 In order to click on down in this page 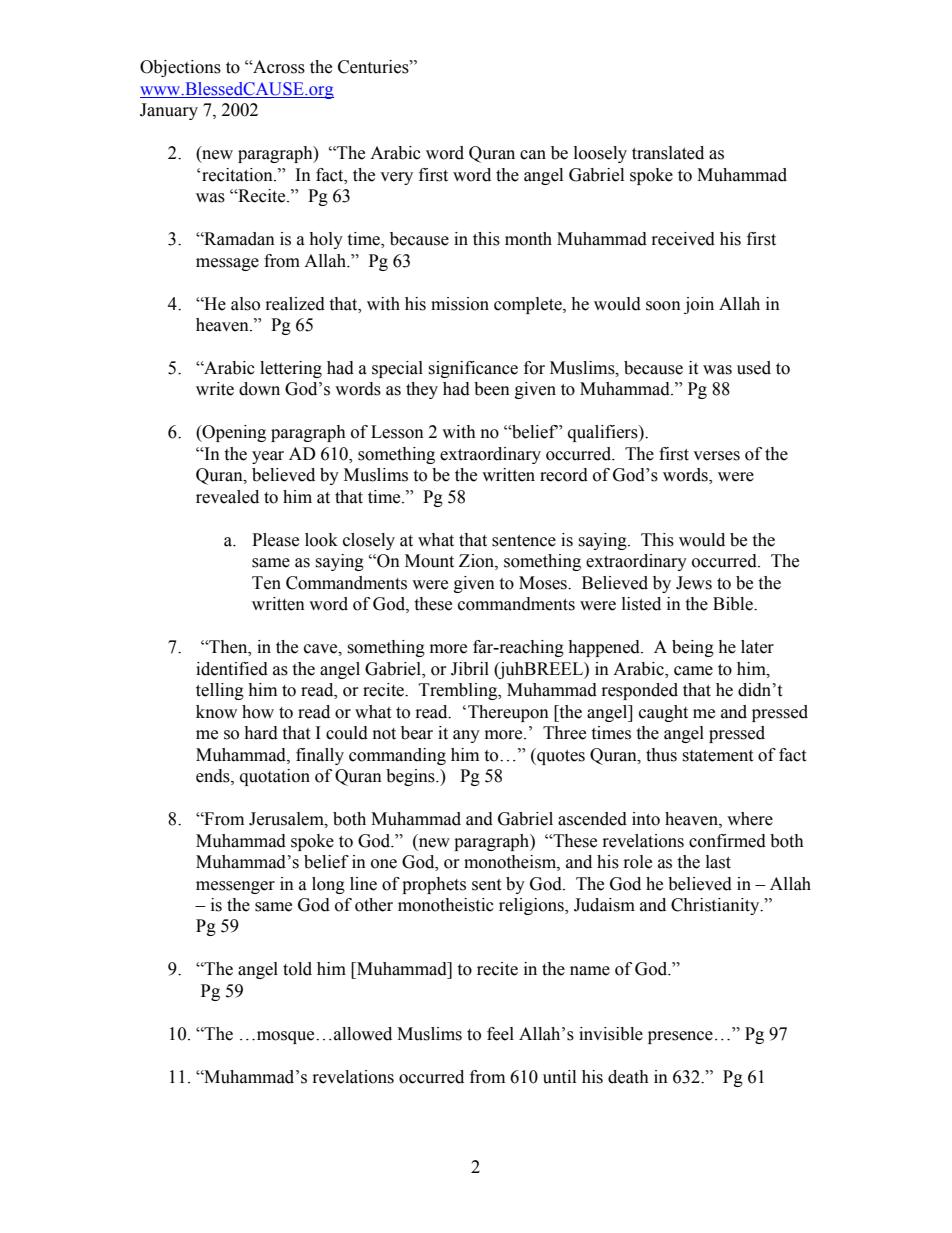, I will do `click(259, 389)`.
